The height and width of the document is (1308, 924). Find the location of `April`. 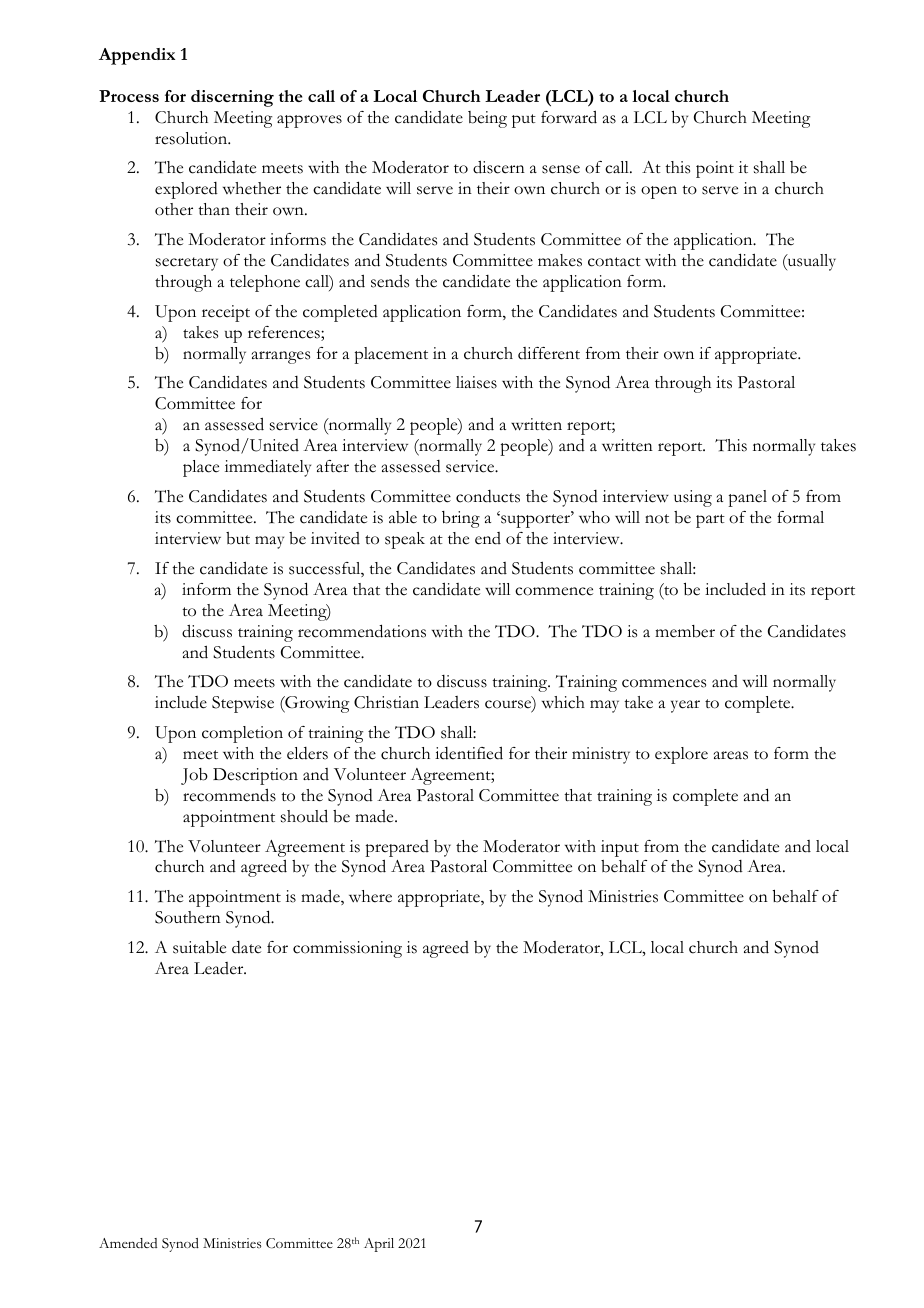

April is located at coordinates (379, 1245).
